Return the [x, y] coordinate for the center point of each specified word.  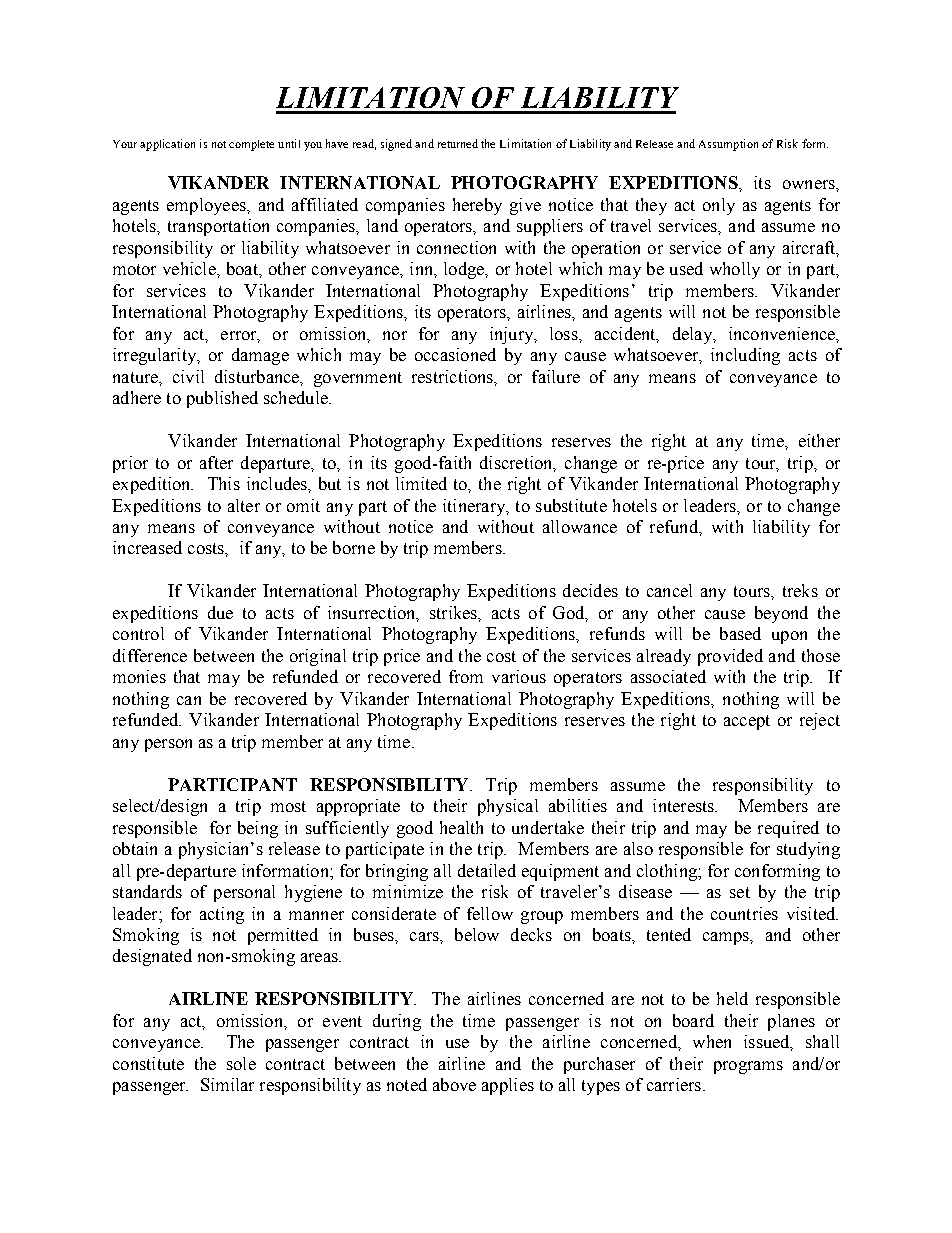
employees [207, 206]
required [788, 829]
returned [458, 143]
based [740, 633]
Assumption [728, 145]
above [454, 1084]
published [222, 399]
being [258, 829]
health [461, 827]
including [745, 356]
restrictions [454, 377]
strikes [454, 612]
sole [241, 1063]
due [220, 612]
